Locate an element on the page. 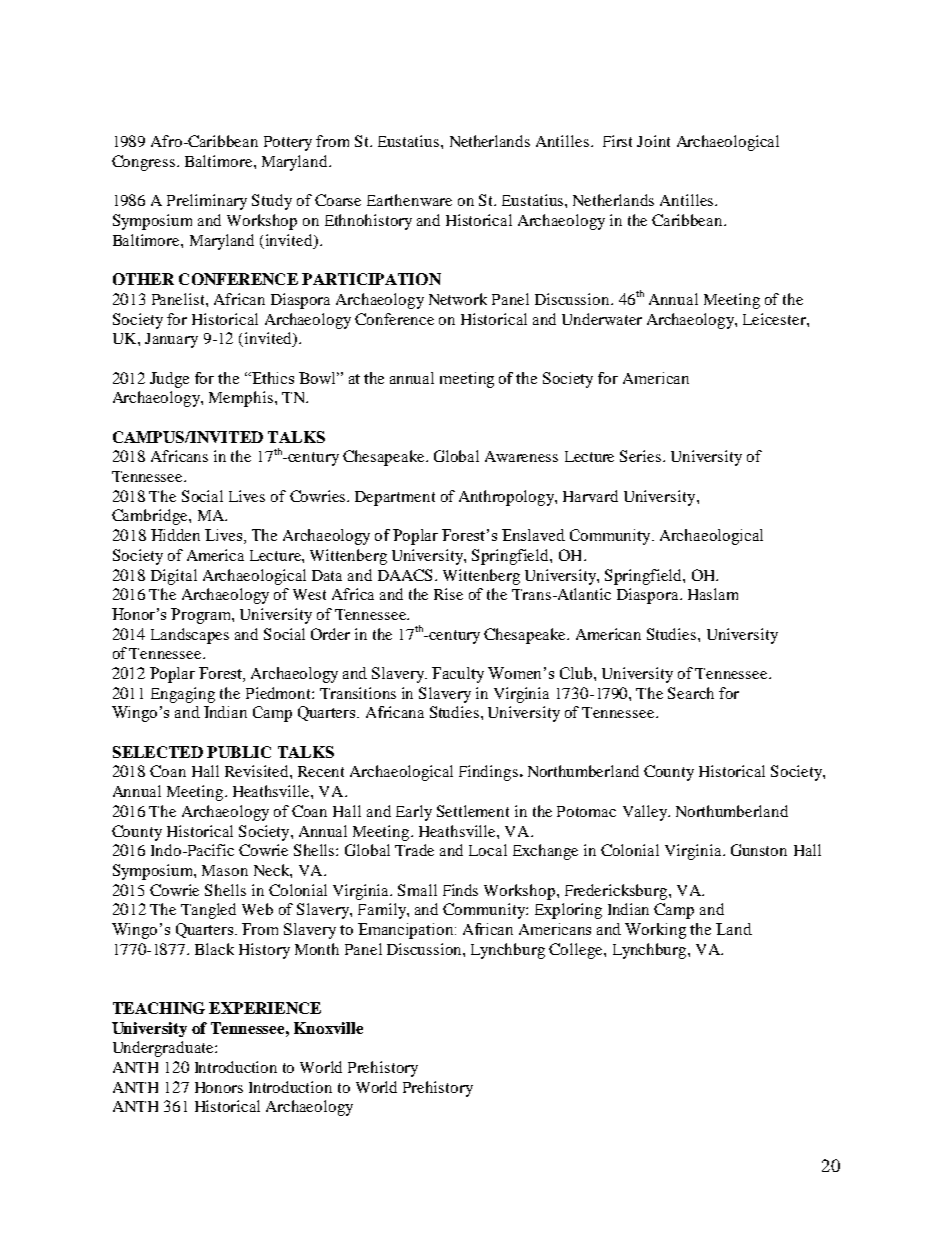 The image size is (952, 1233). Digital is located at coordinates (174, 577).
